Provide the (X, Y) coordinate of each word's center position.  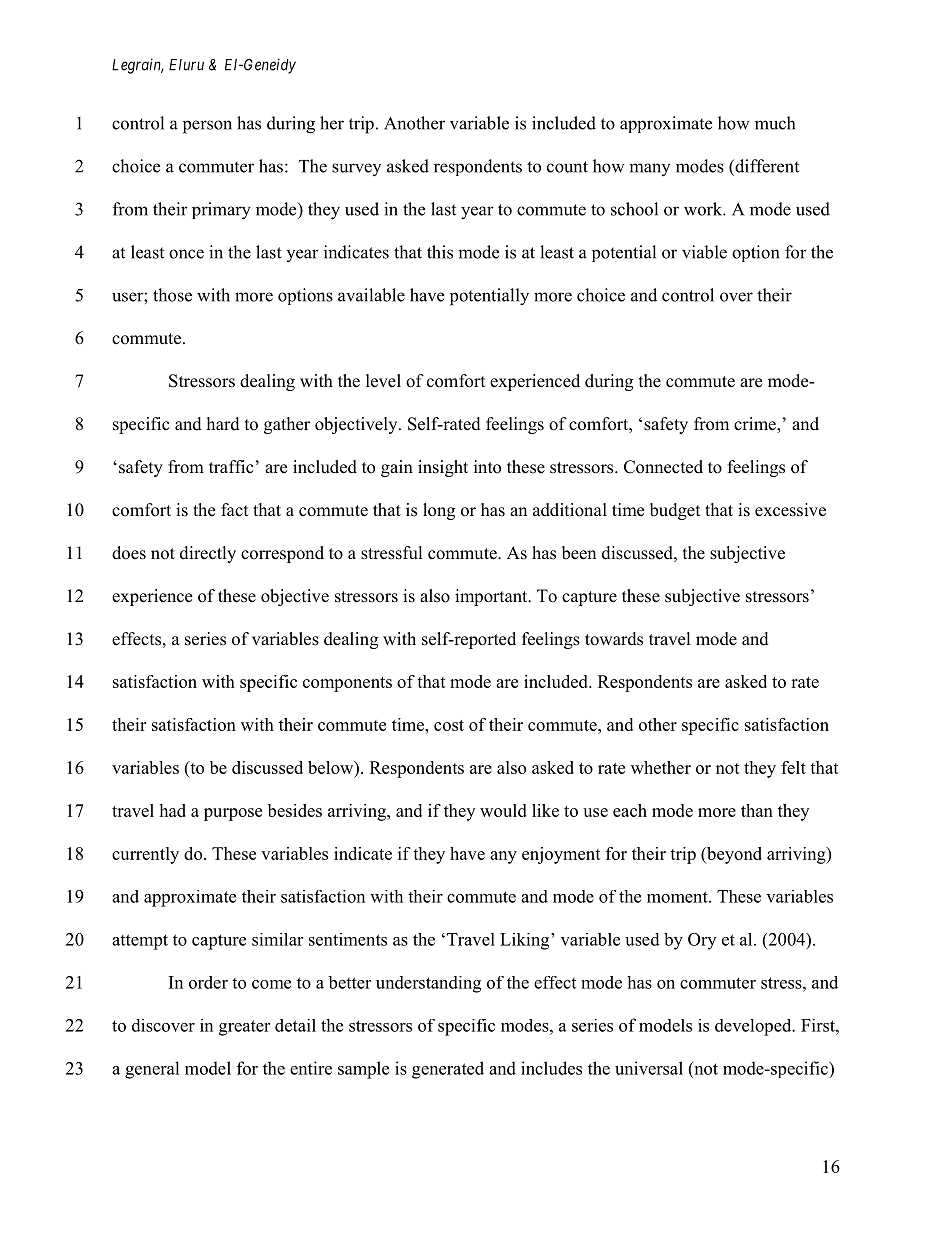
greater (244, 1028)
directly (208, 554)
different (766, 166)
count (567, 167)
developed (754, 1027)
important (492, 597)
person (207, 127)
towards (614, 639)
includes (551, 1068)
